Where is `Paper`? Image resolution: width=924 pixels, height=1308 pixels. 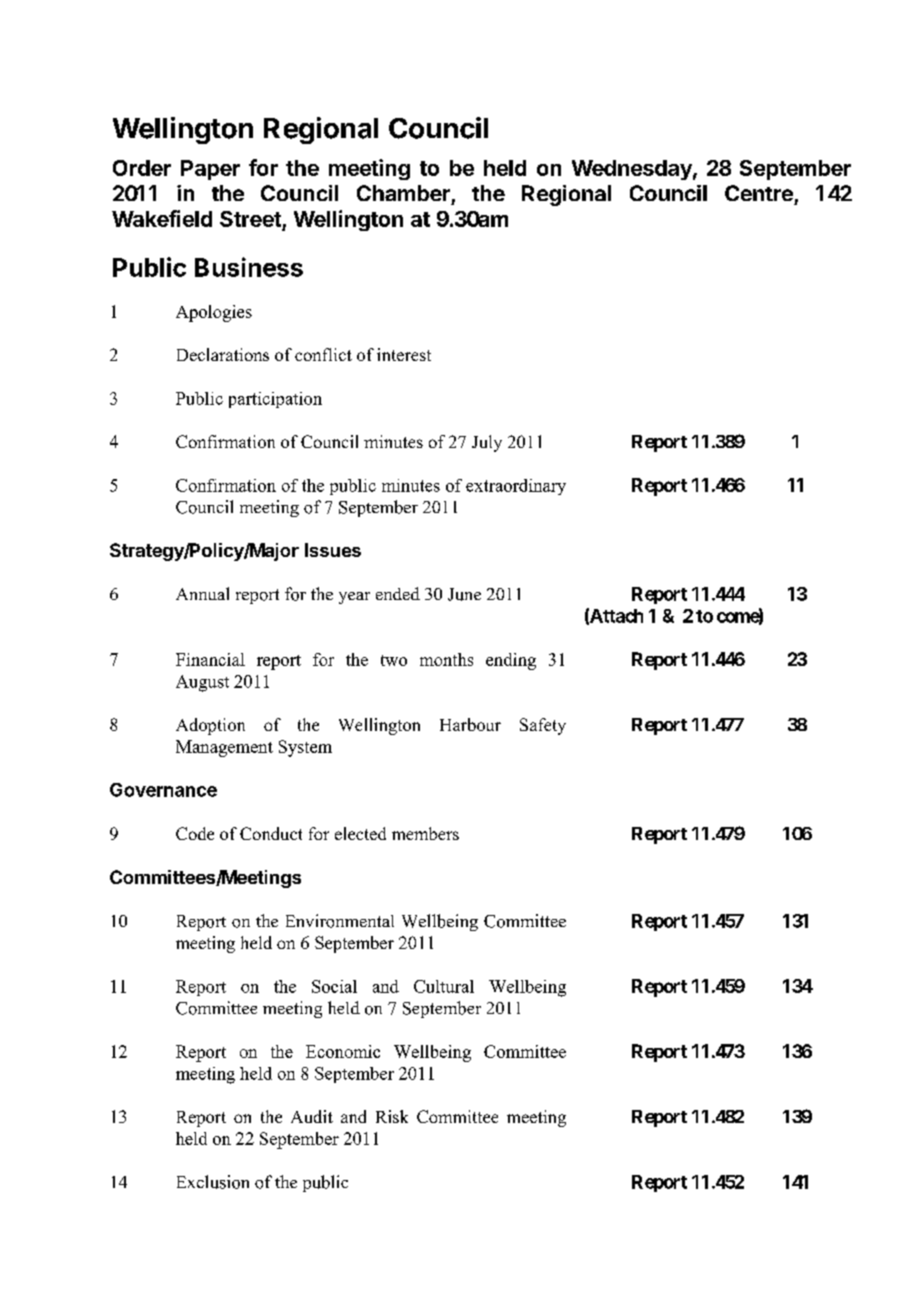
Paper is located at coordinates (210, 170).
